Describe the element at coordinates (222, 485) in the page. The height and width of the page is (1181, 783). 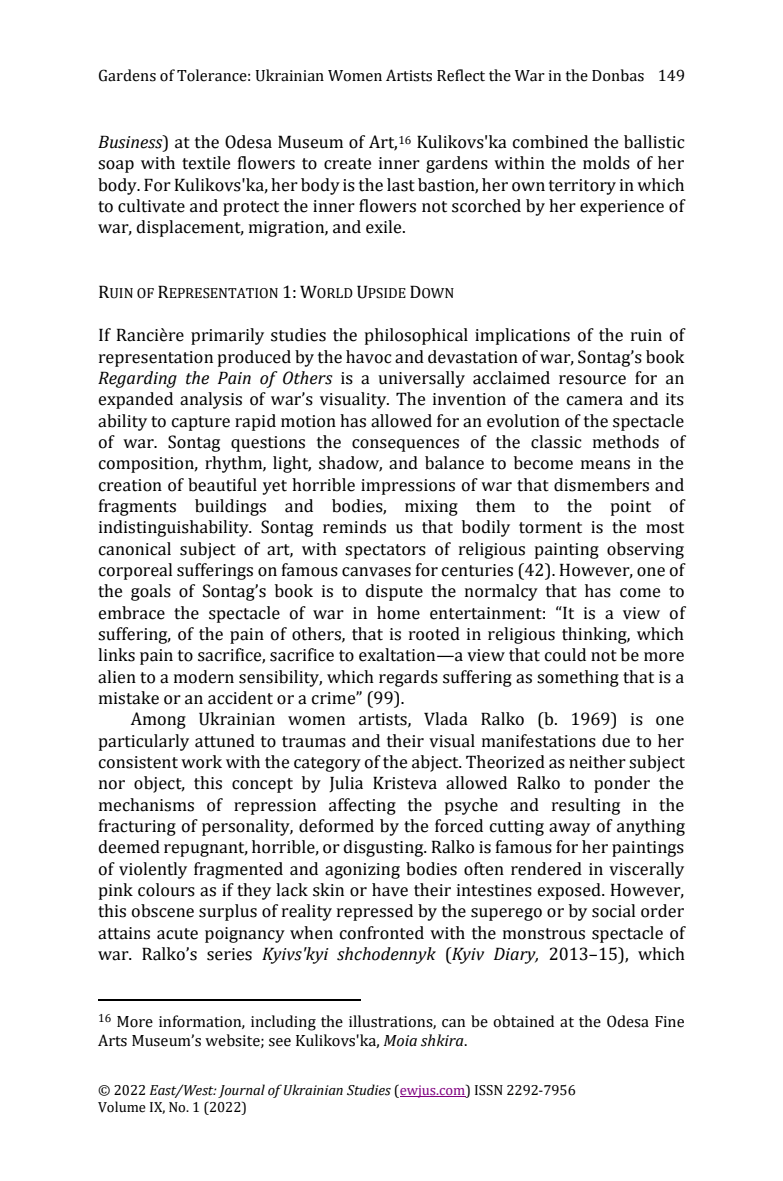
I see `beautiful` at that location.
